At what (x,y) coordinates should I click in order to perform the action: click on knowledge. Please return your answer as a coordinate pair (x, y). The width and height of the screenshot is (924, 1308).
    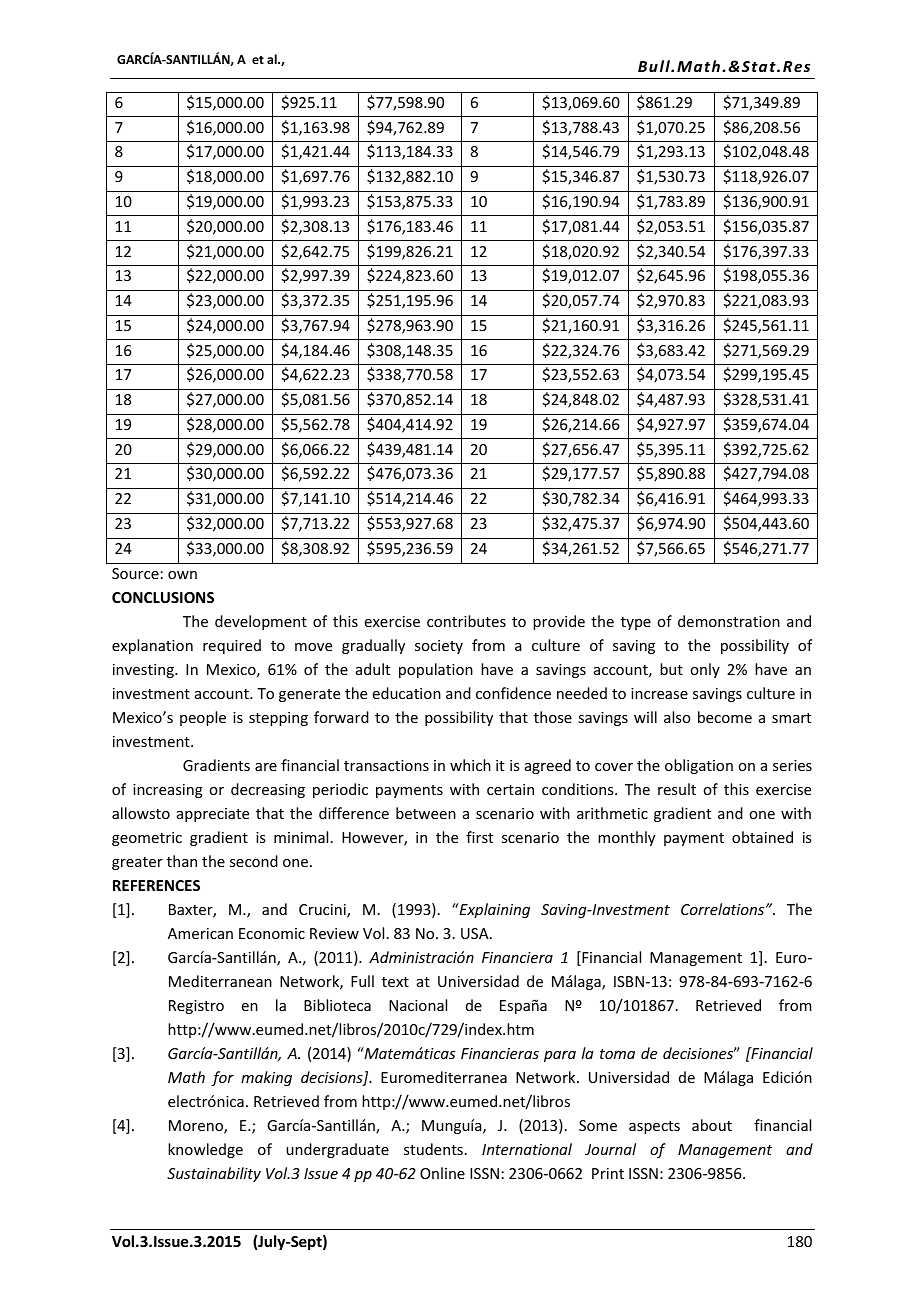
    Looking at the image, I should click on (205, 1150).
